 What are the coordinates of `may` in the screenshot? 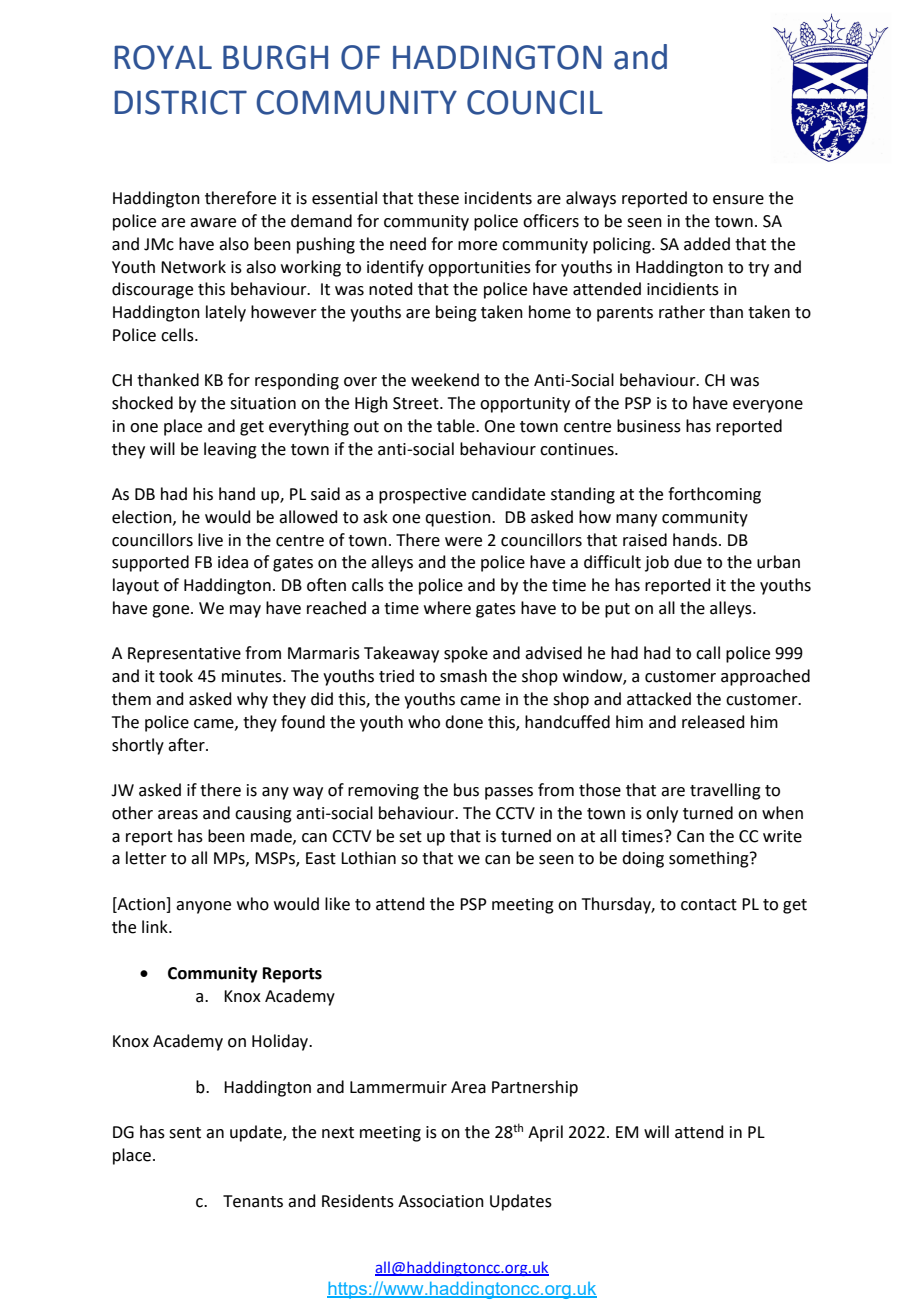 It's located at (245, 611).
